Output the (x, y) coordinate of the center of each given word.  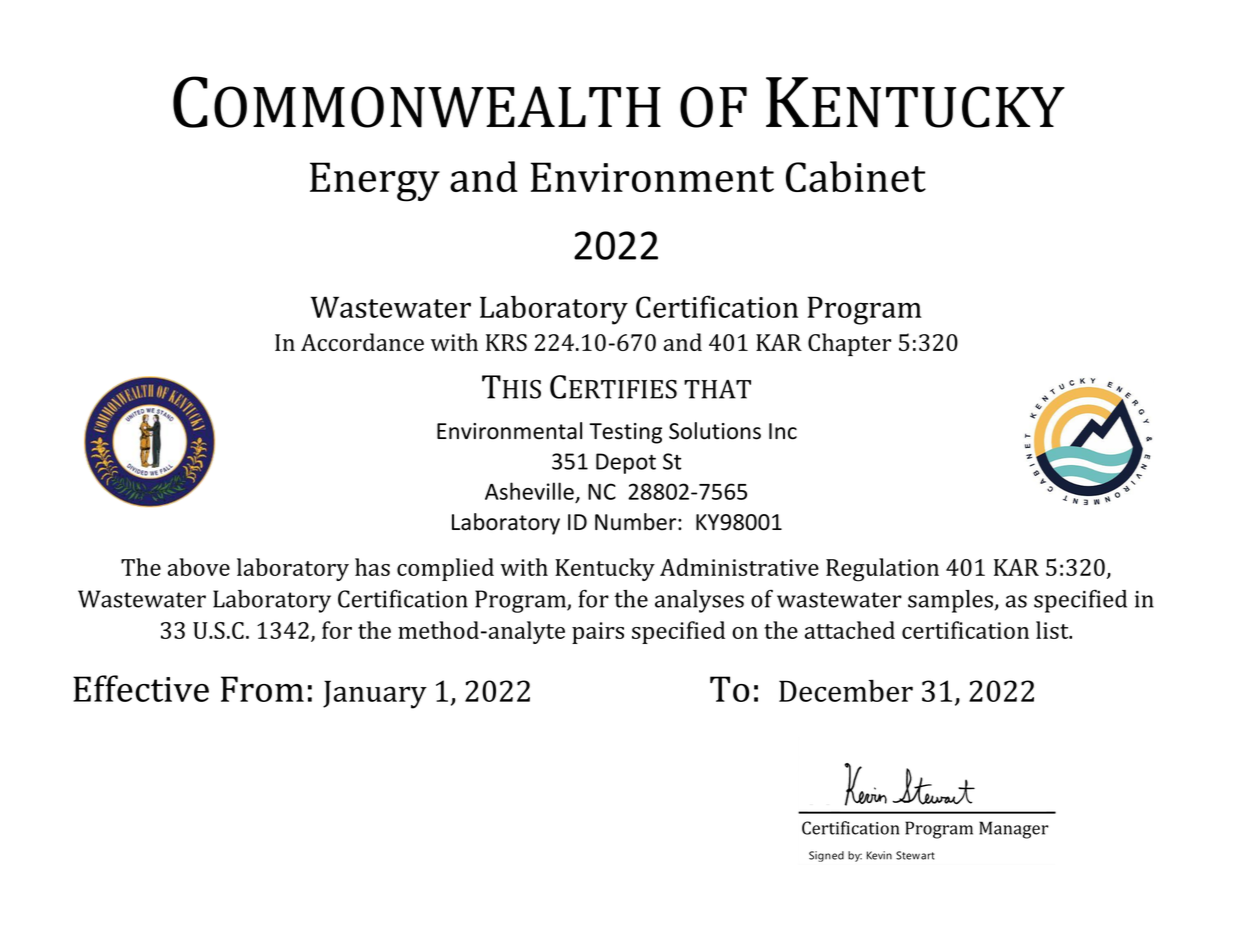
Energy (375, 182)
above (199, 567)
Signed (826, 856)
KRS (506, 342)
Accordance (362, 342)
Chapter (849, 344)
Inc (783, 431)
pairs (598, 633)
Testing (625, 433)
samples (950, 601)
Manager (1014, 830)
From (262, 689)
